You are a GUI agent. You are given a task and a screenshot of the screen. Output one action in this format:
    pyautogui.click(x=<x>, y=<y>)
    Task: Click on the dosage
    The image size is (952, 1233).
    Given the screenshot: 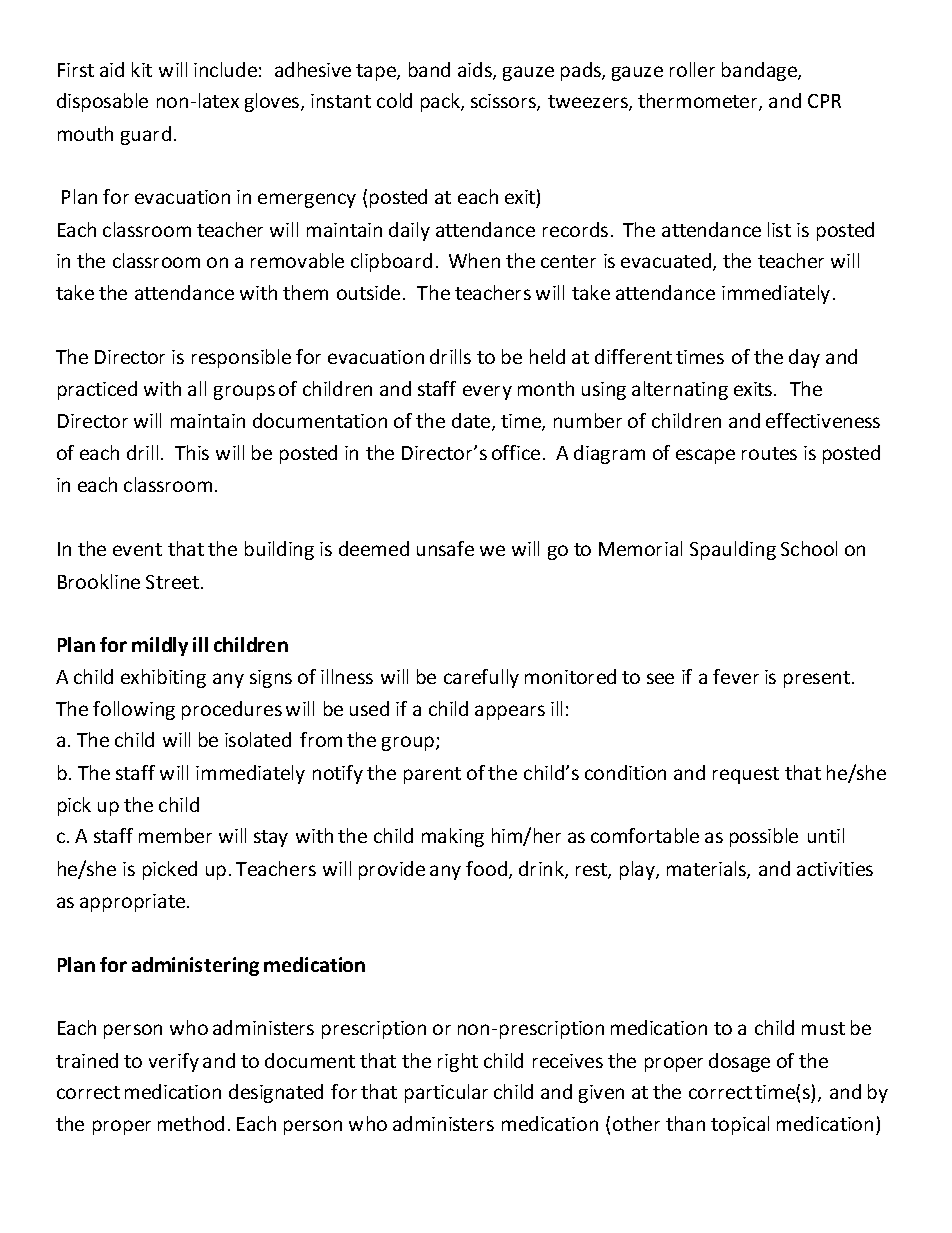 What is the action you would take?
    pyautogui.click(x=739, y=1062)
